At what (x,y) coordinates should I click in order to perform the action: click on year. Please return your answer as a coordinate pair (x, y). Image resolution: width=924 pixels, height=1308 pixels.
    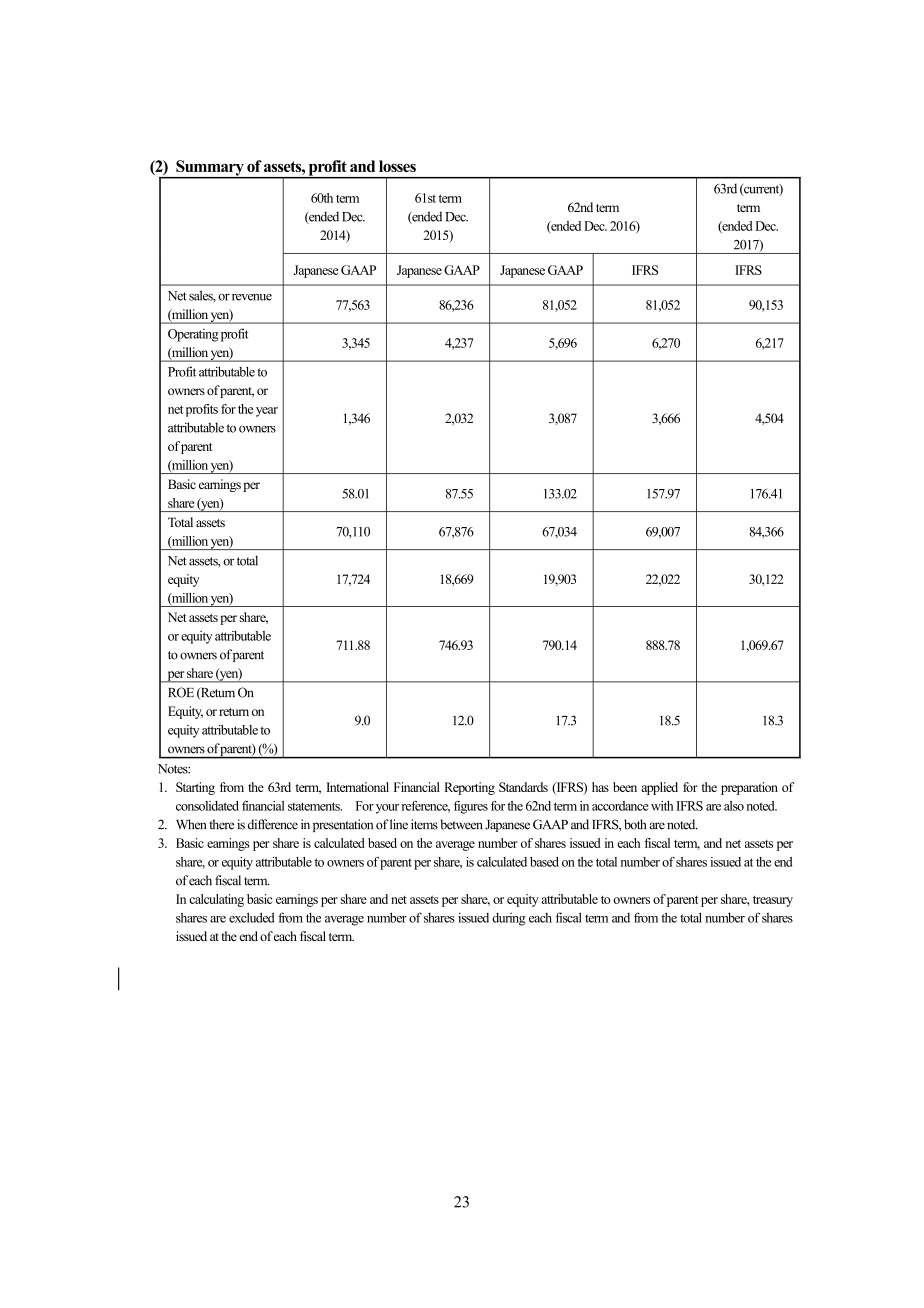
    Looking at the image, I should click on (267, 412).
